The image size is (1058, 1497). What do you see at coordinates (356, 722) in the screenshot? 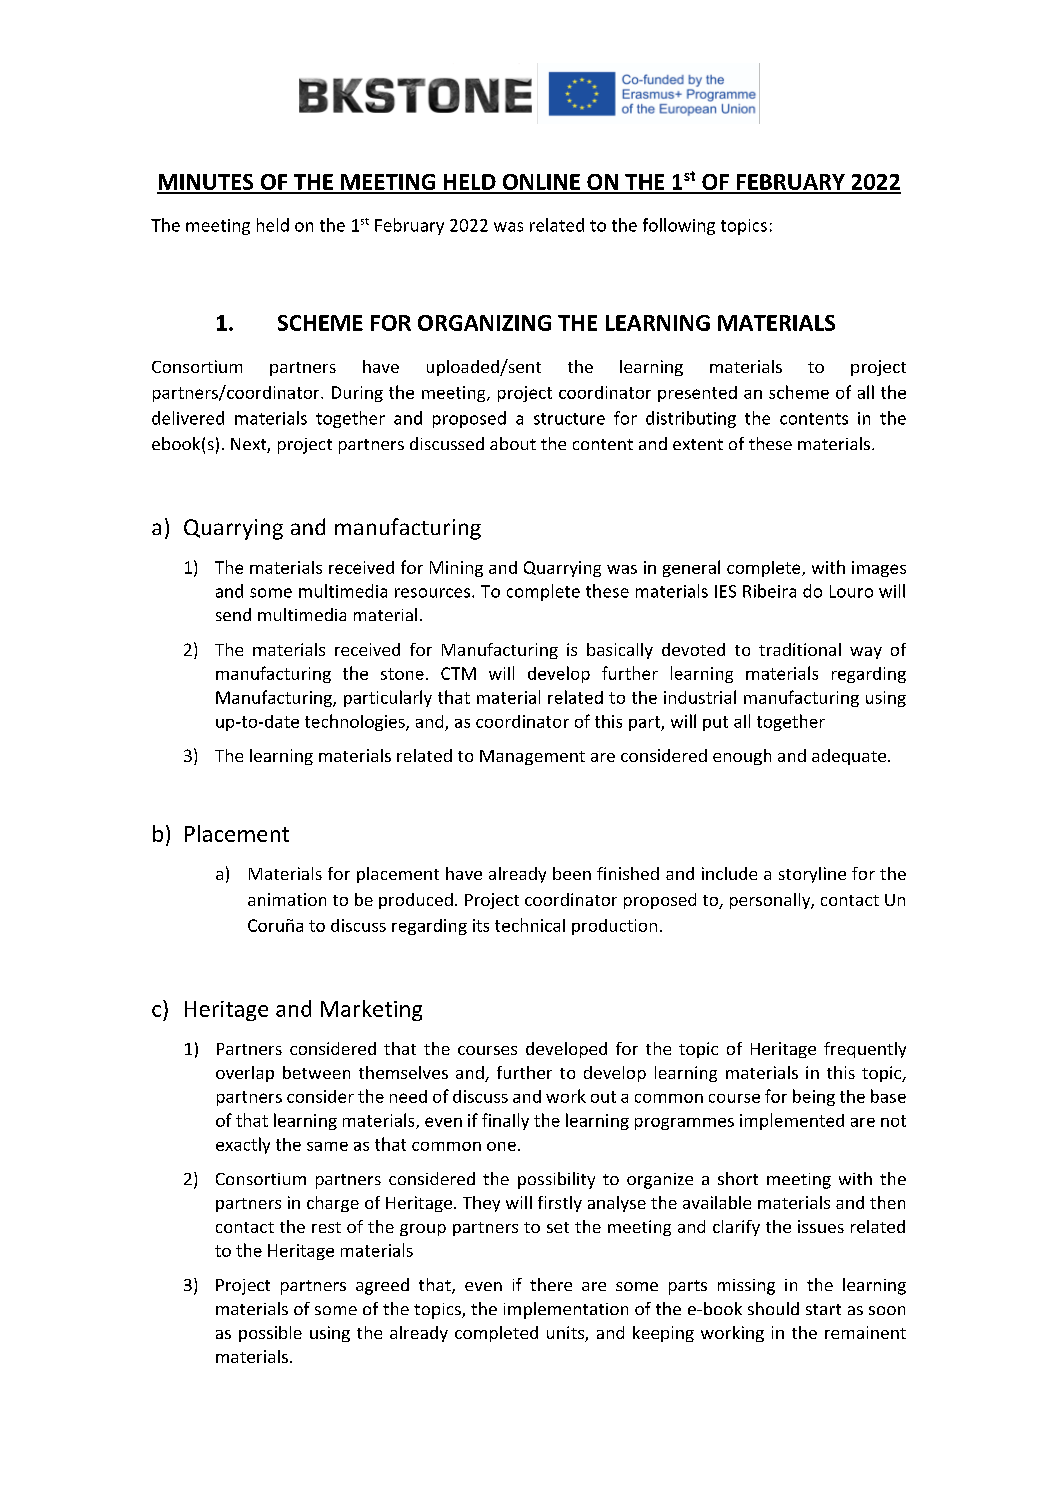
I see `technologies` at bounding box center [356, 722].
